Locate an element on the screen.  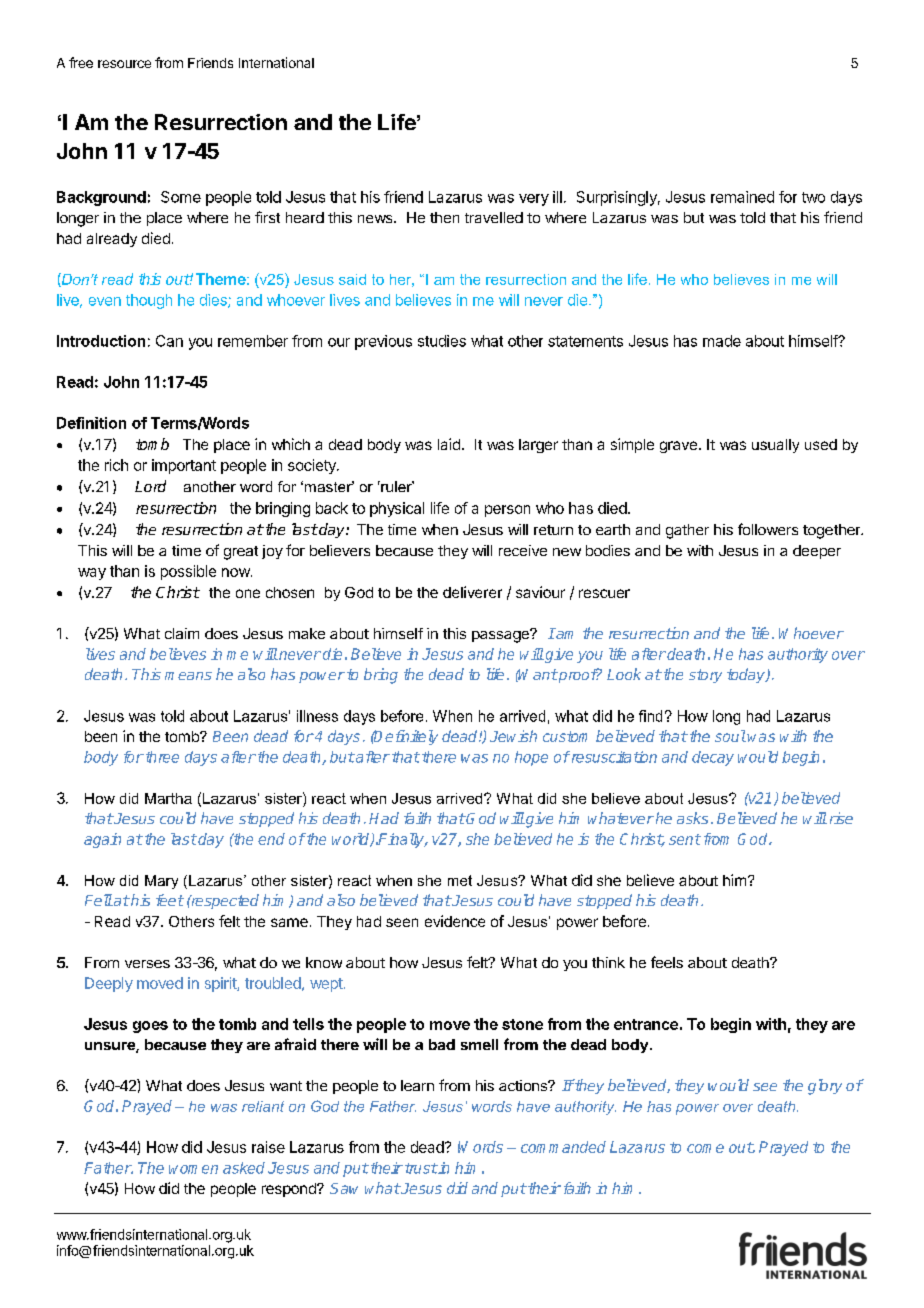
Martha is located at coordinates (168, 798).
